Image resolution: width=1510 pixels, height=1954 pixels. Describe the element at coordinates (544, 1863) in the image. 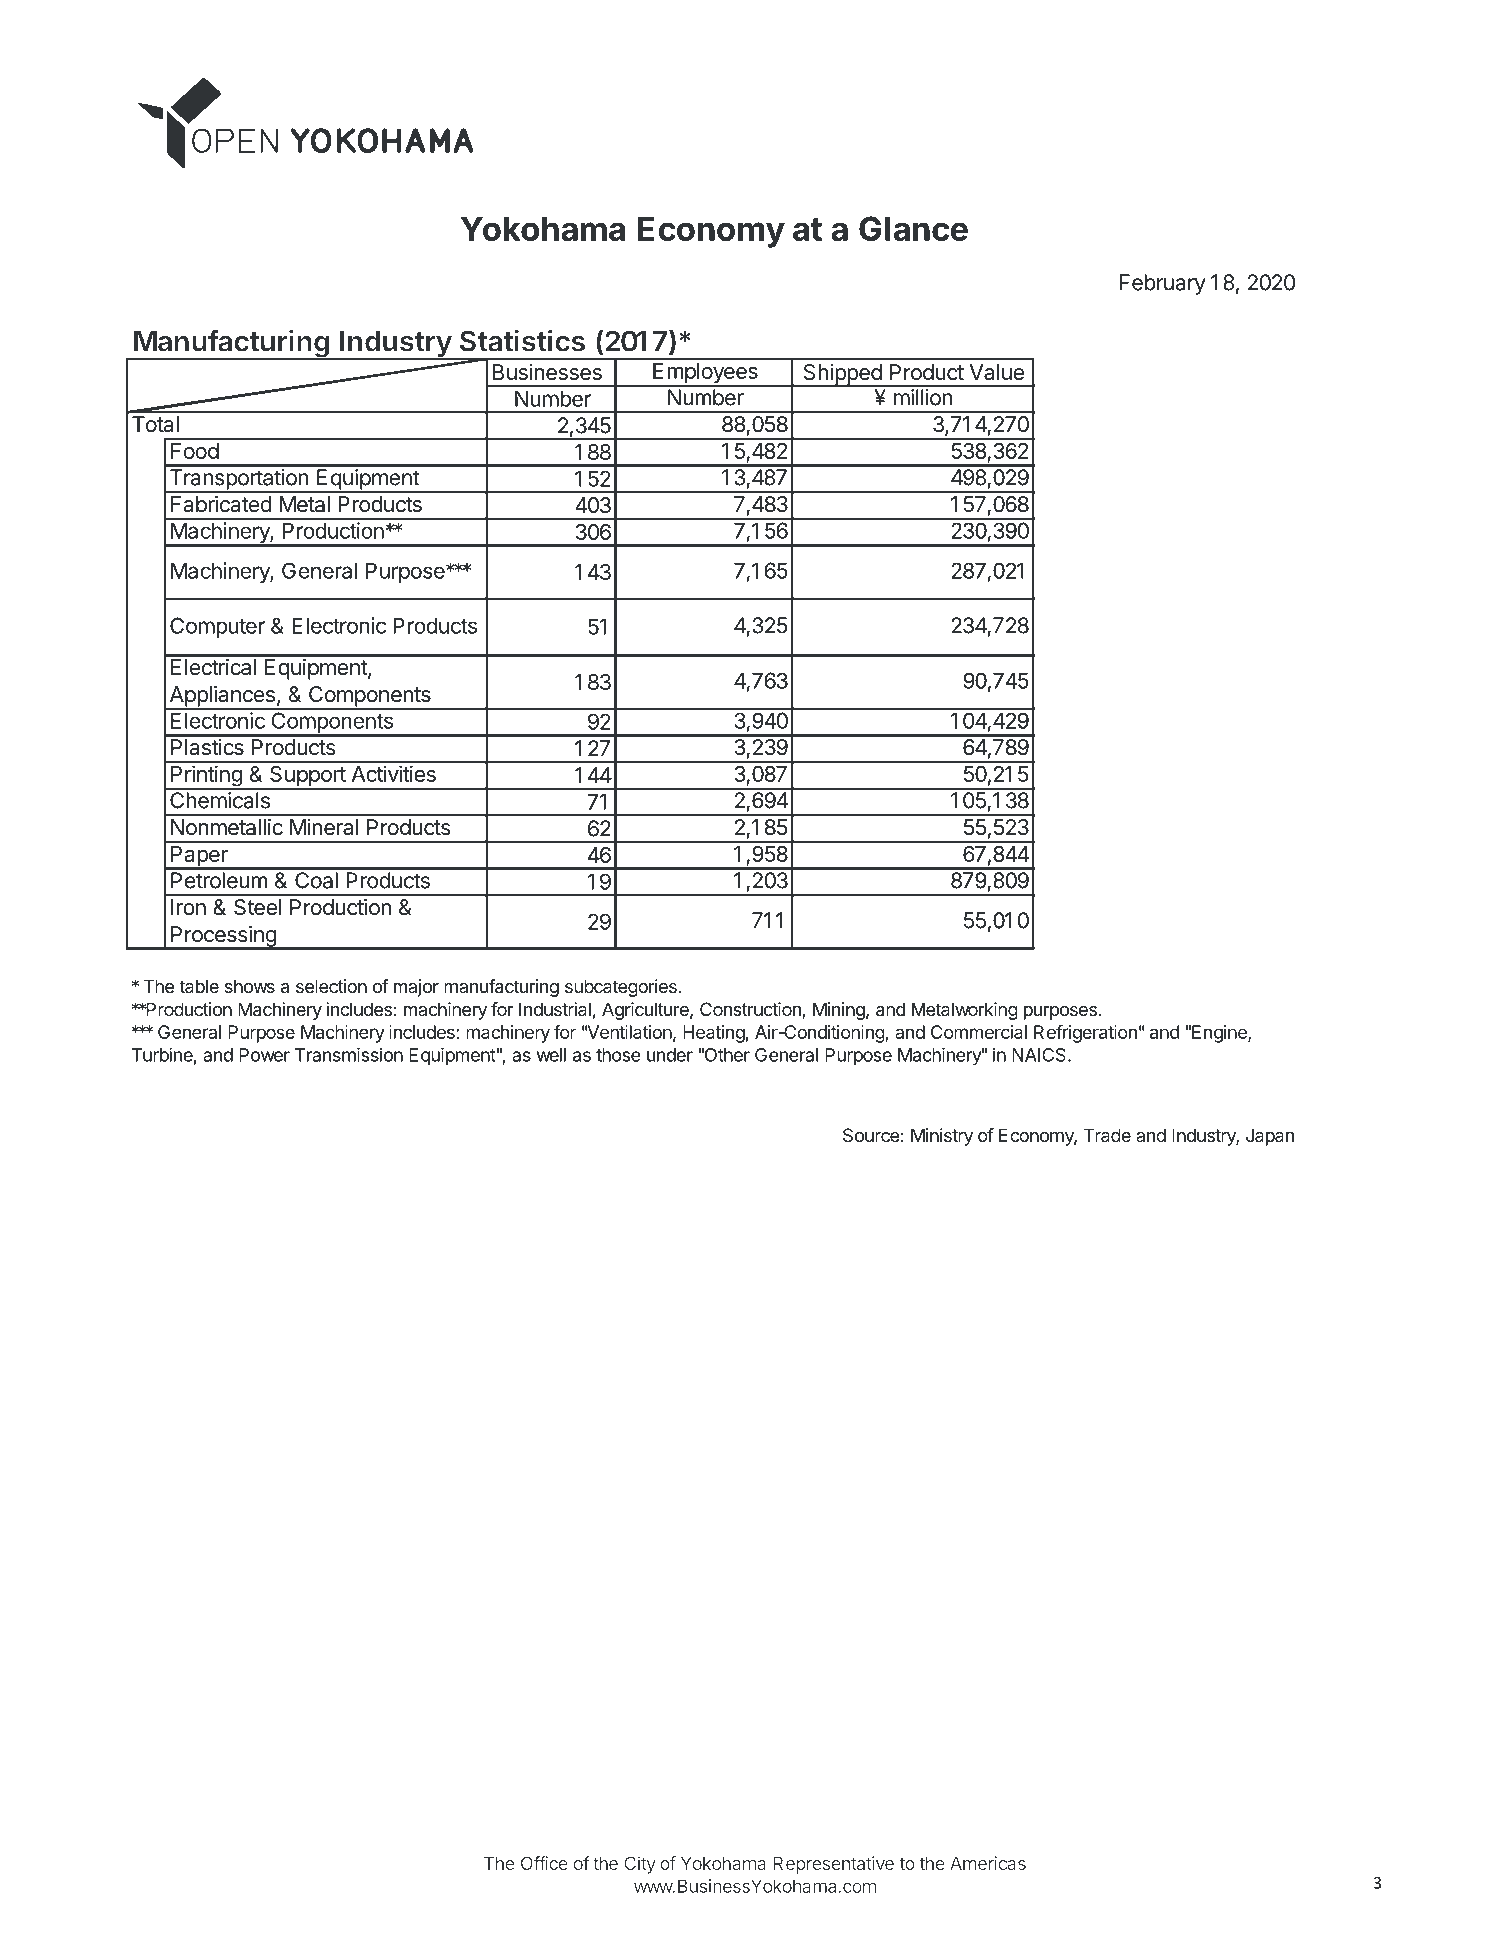

I see `Office` at that location.
